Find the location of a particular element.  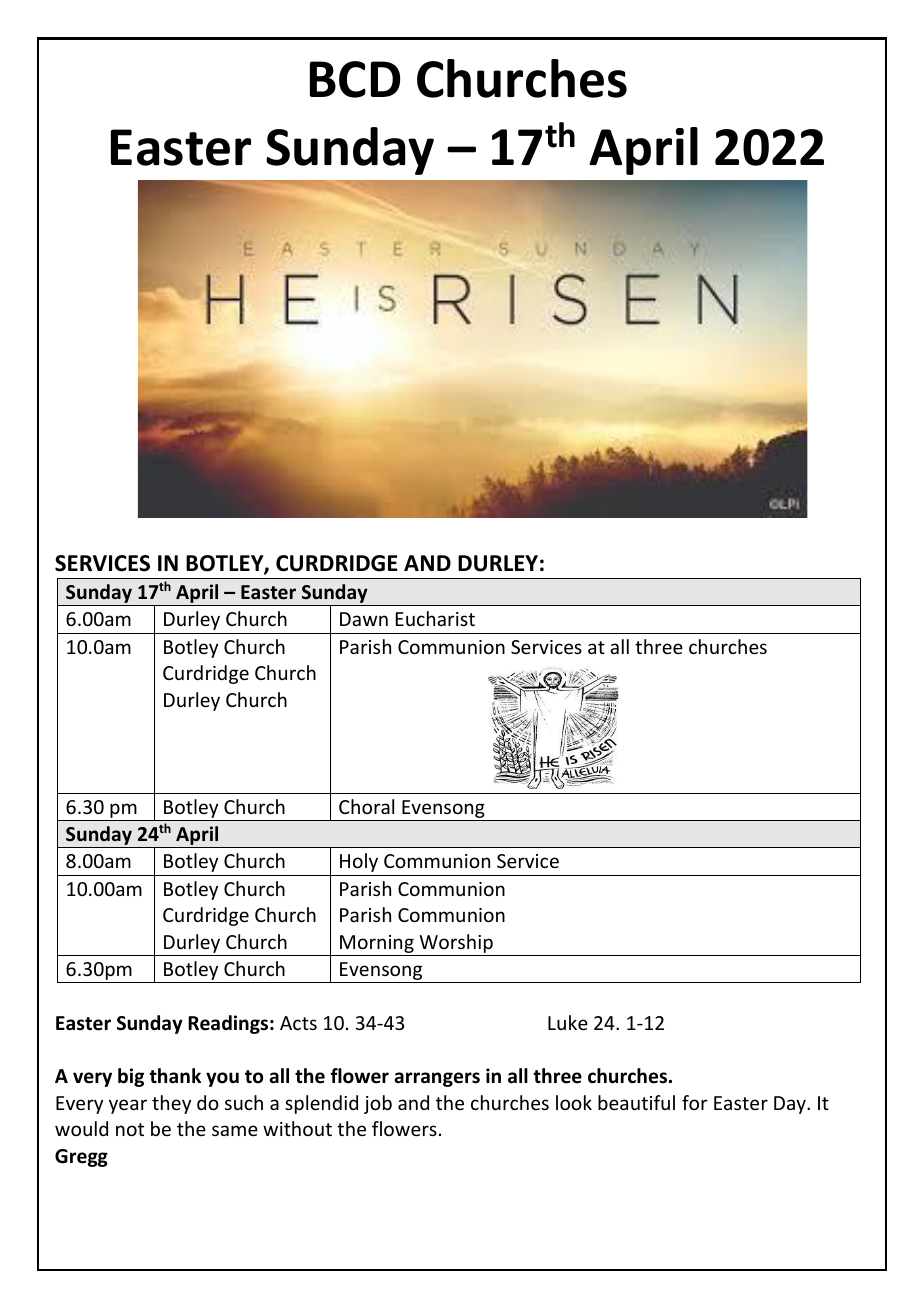

arrangers is located at coordinates (437, 1079).
